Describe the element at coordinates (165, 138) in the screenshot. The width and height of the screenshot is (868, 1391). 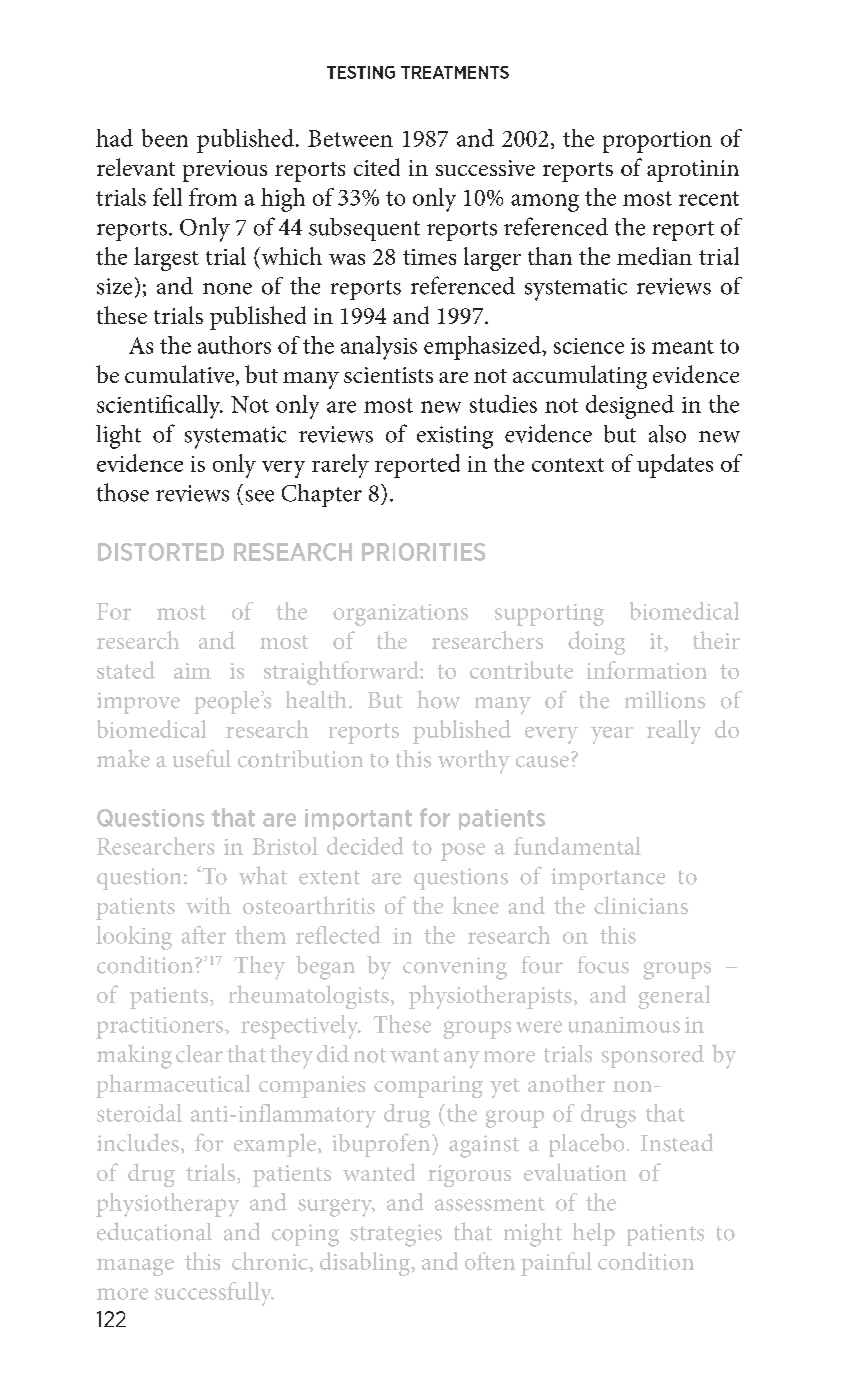
I see `been` at that location.
